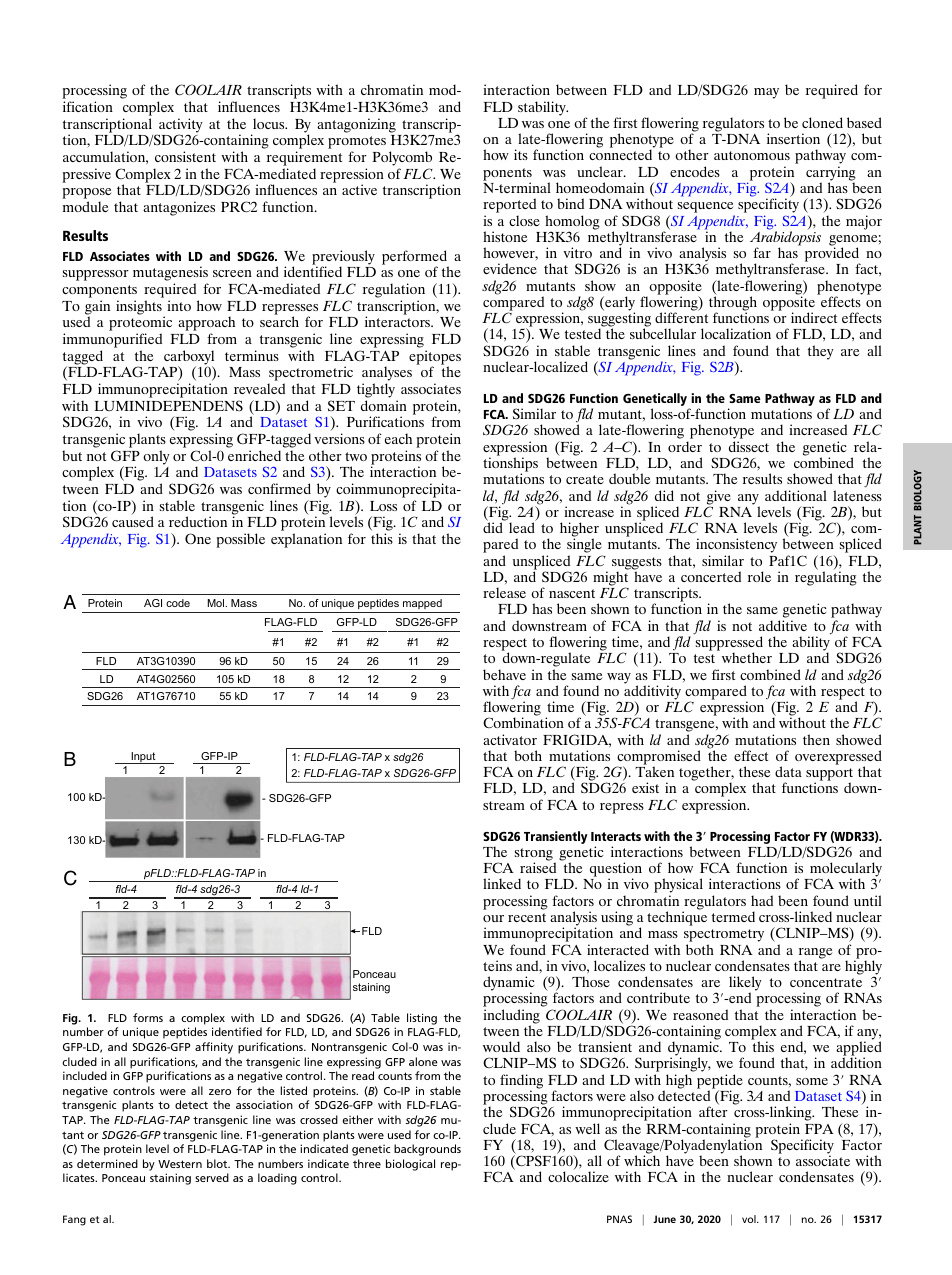  Describe the element at coordinates (180, 126) in the page. I see `activity` at that location.
